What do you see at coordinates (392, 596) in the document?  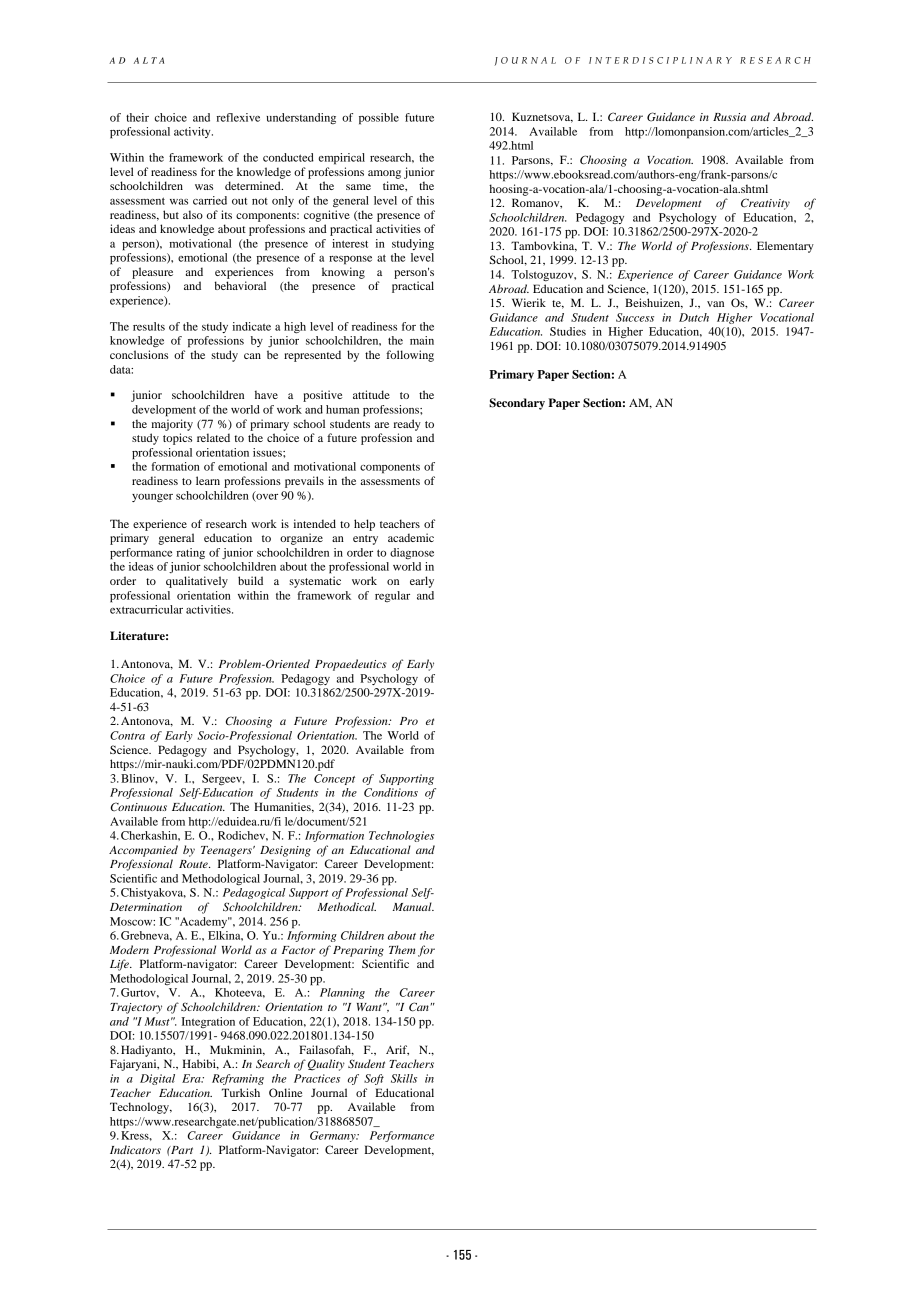 I see `regular` at bounding box center [392, 596].
